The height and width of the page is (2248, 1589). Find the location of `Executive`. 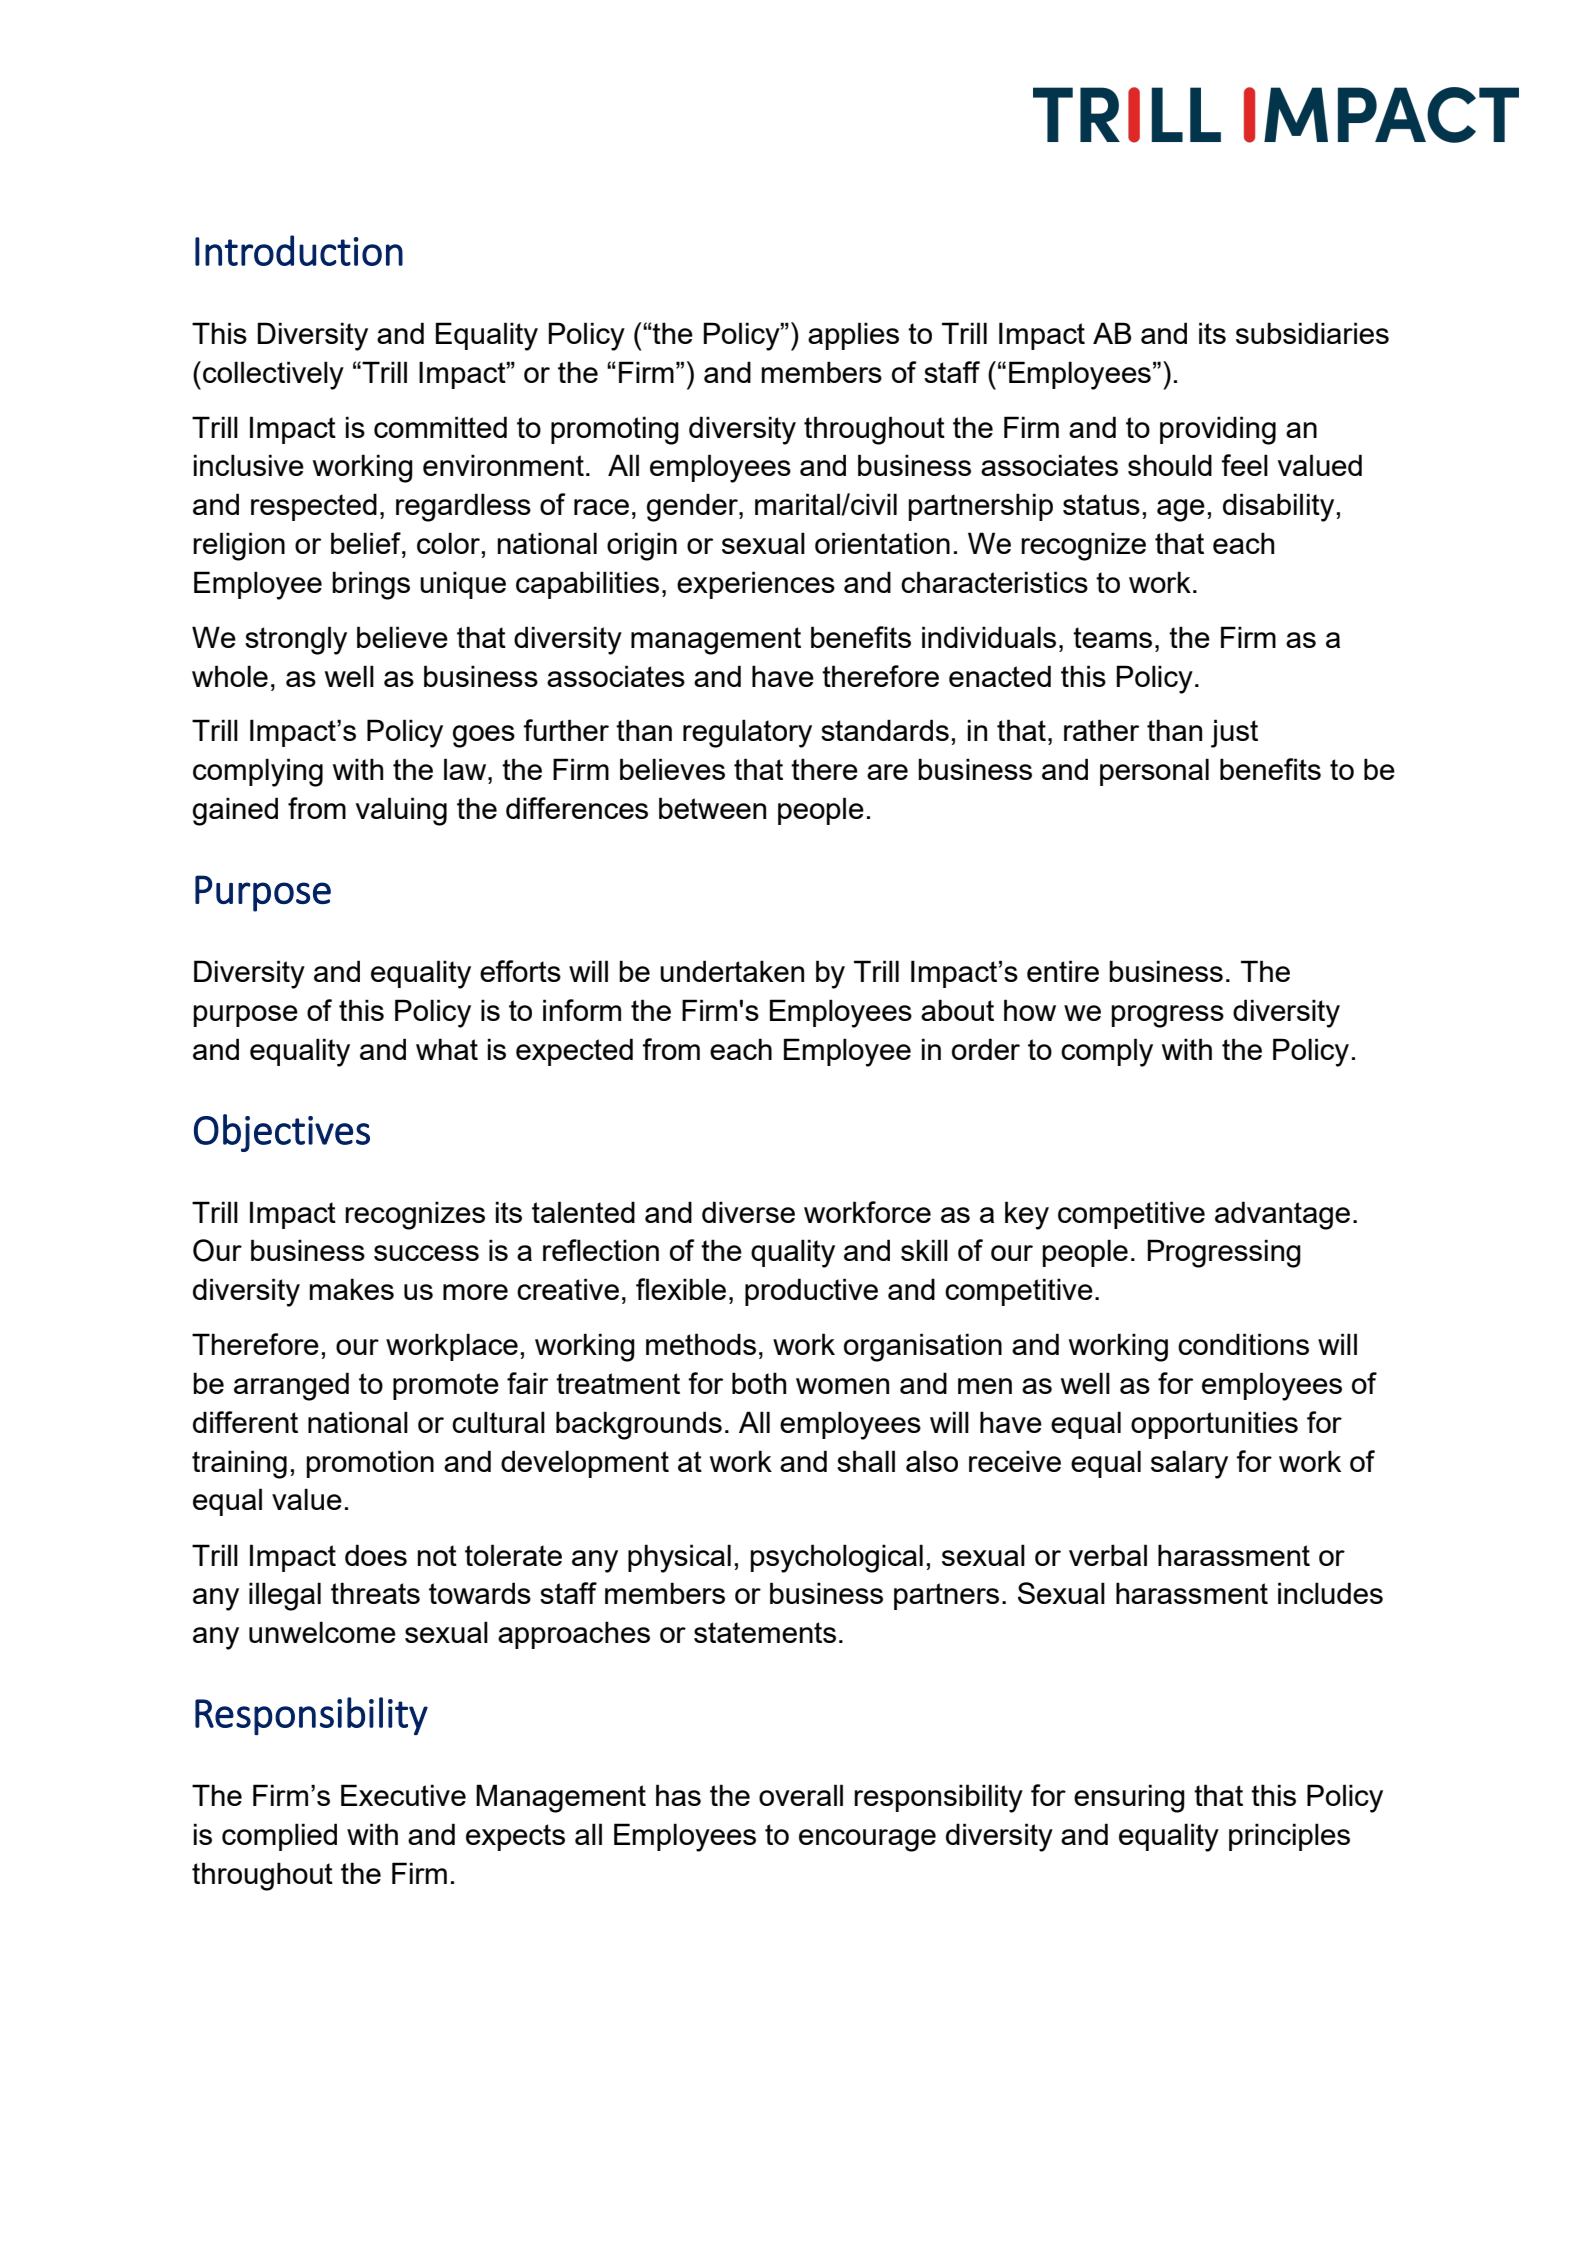

Executive is located at coordinates (403, 1795).
